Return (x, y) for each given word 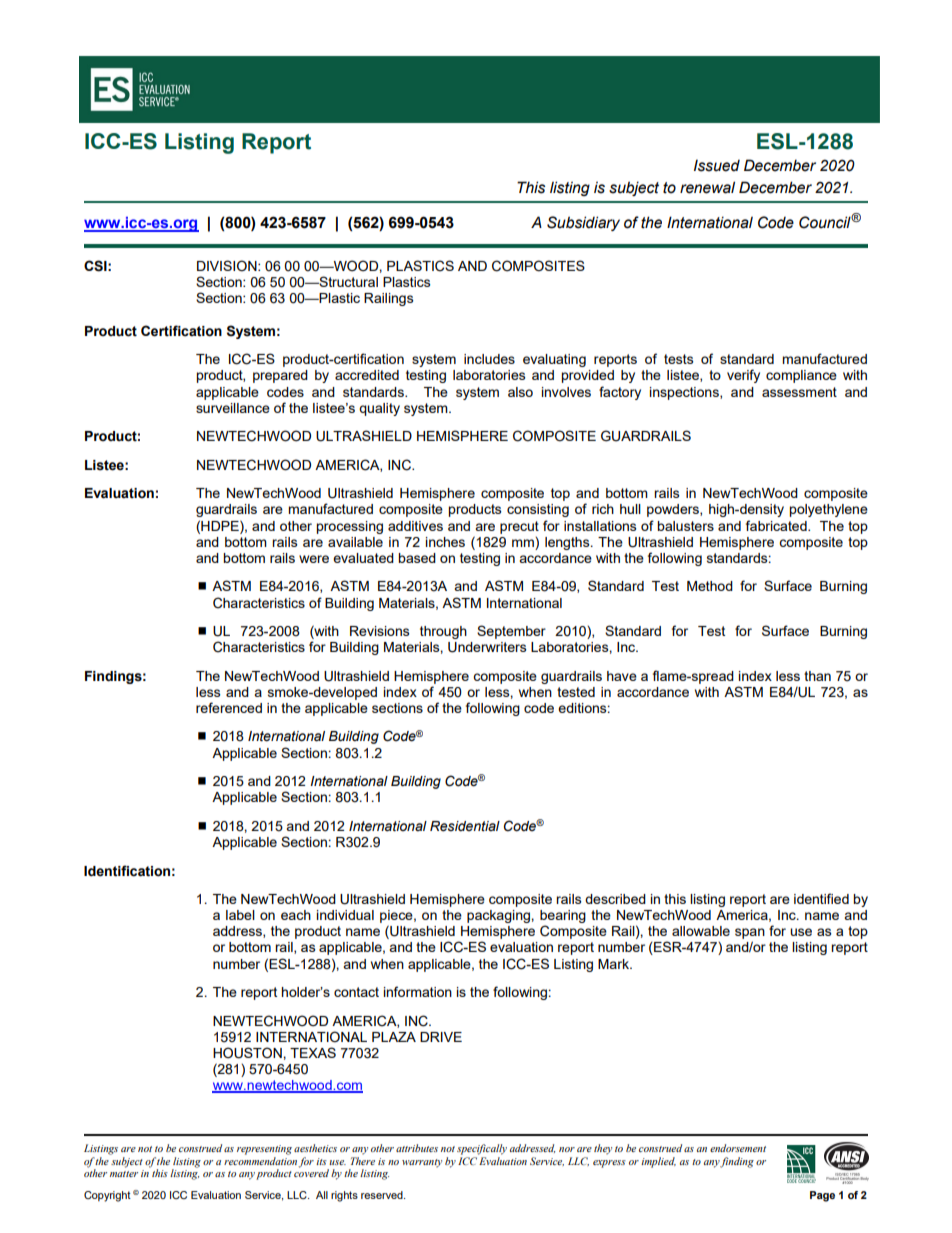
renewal (707, 187)
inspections (685, 393)
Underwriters (487, 647)
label (240, 915)
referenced (229, 707)
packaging (499, 916)
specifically (482, 1149)
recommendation (261, 1162)
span (750, 935)
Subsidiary (583, 223)
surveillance (233, 408)
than (817, 676)
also (520, 392)
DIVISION (228, 266)
